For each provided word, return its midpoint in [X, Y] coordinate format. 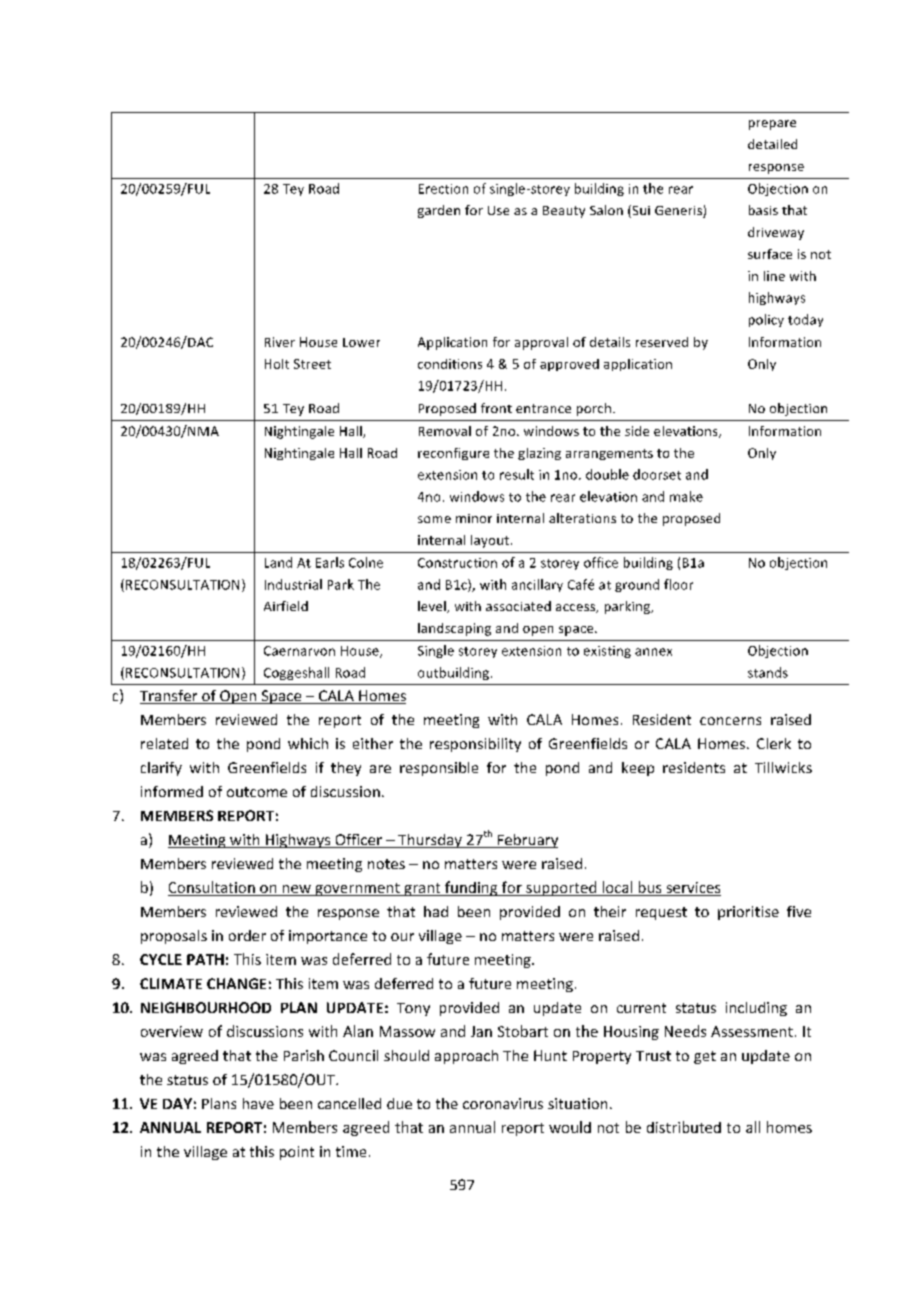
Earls [330, 562]
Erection [443, 189]
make [686, 496]
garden [439, 211]
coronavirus [503, 1103]
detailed [772, 144]
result [517, 474]
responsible [439, 769]
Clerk [774, 743]
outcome [257, 792]
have [258, 1103]
